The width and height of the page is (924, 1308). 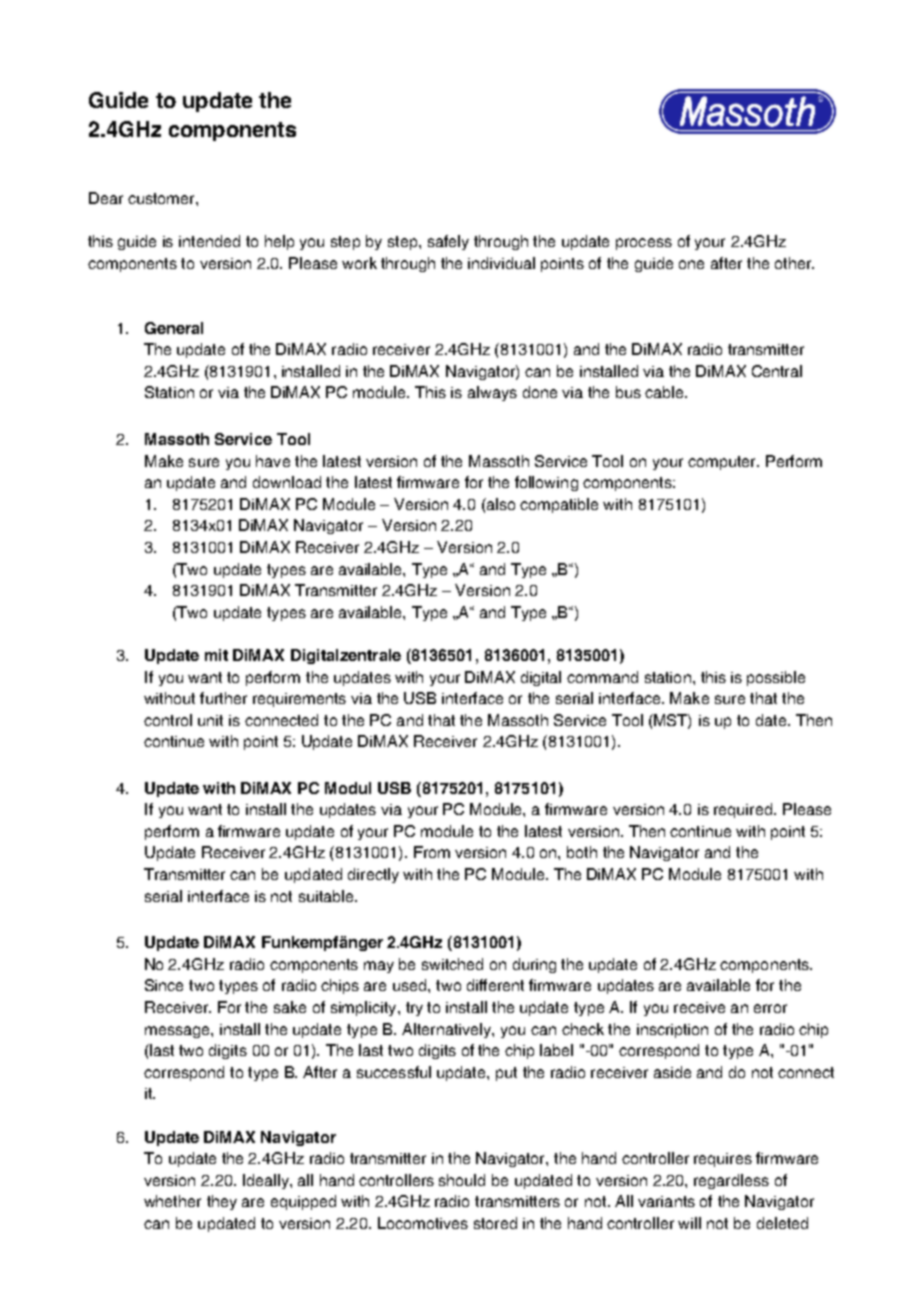 I want to click on whether, so click(x=172, y=1201).
